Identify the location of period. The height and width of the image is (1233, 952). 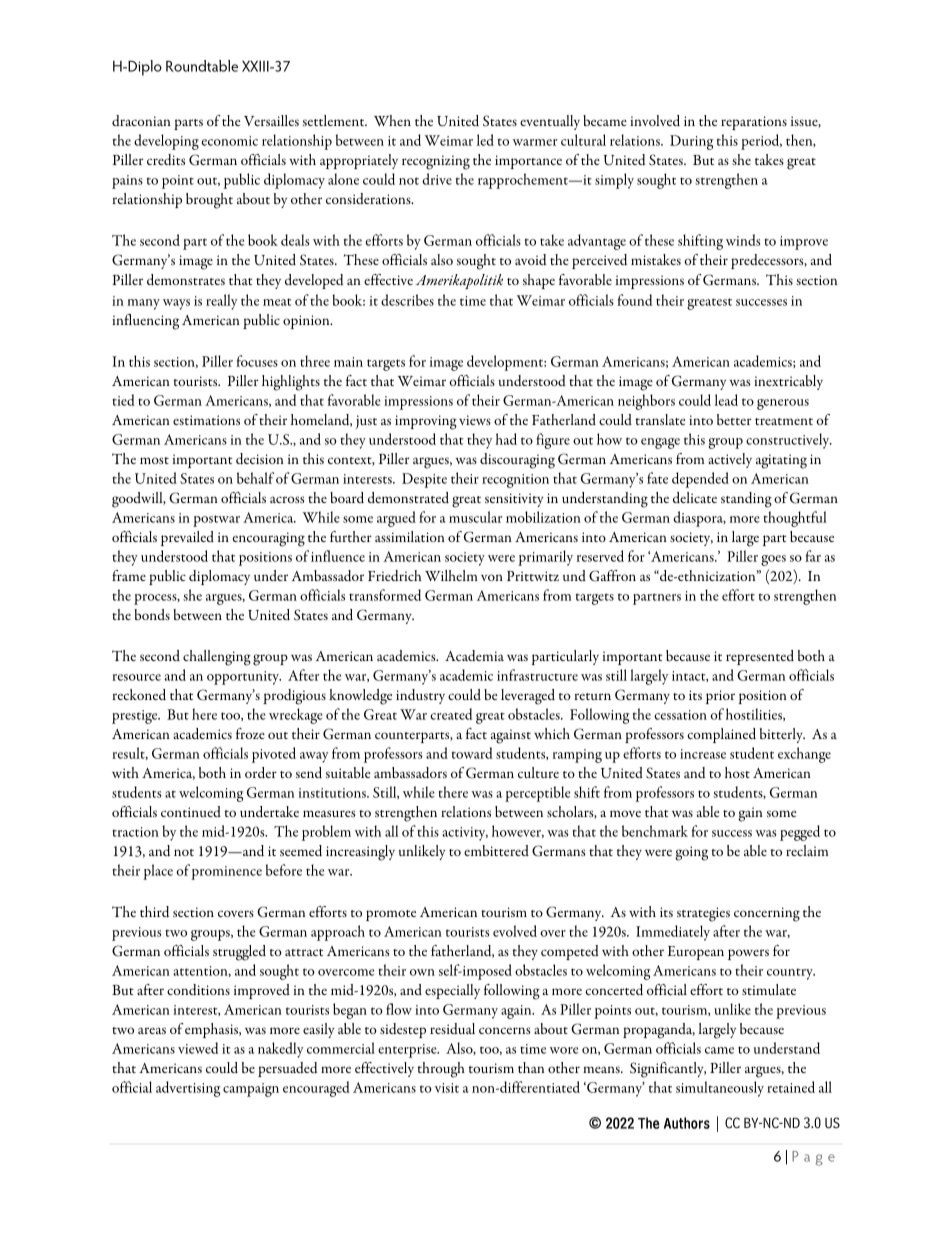
(761, 142).
